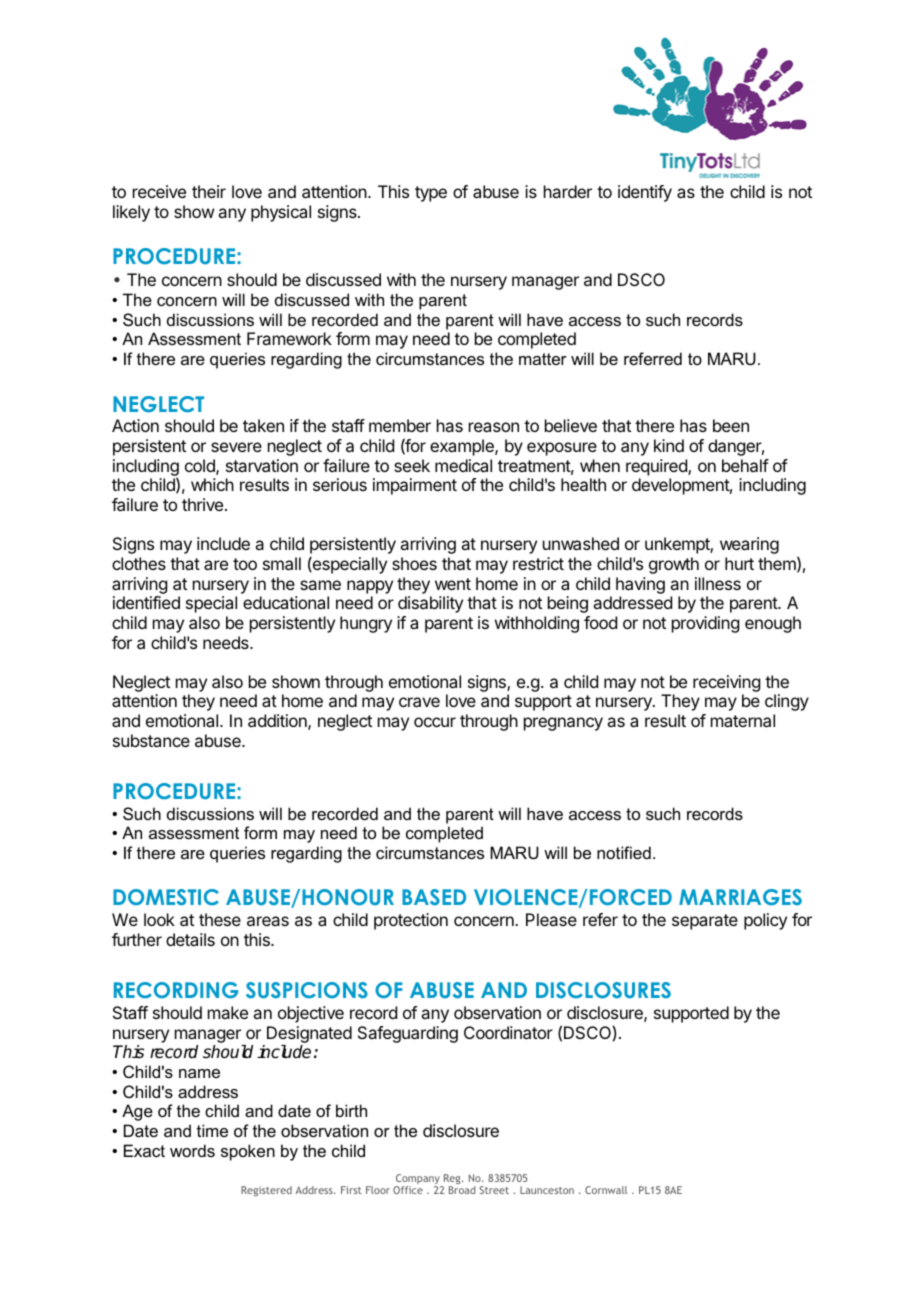 The image size is (924, 1308). I want to click on words, so click(192, 1150).
